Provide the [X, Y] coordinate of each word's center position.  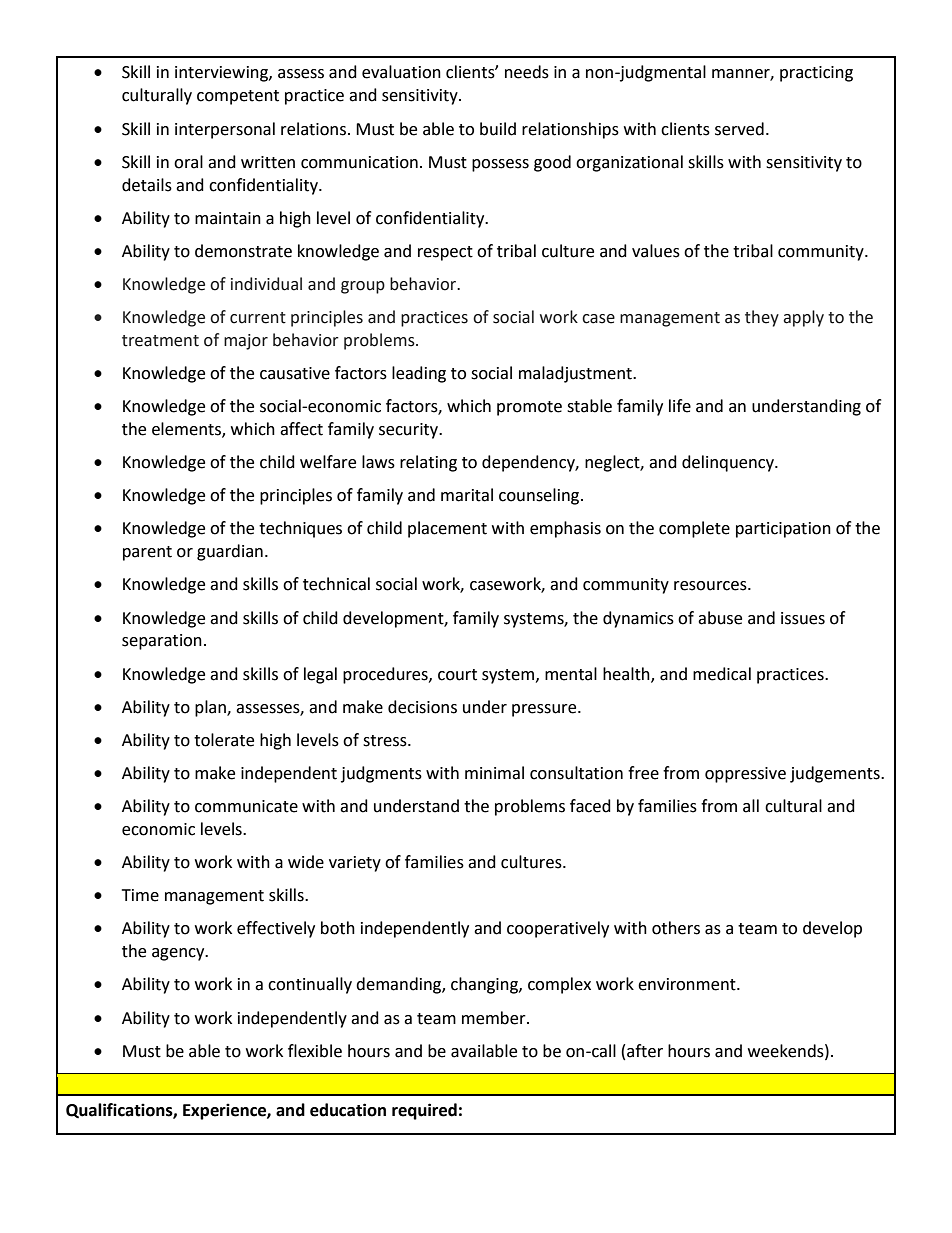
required [424, 1111]
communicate [246, 806]
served [739, 129]
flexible [315, 1051]
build [498, 129]
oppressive [745, 775]
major [246, 342]
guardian [230, 552]
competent [238, 97]
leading [419, 374]
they [762, 318]
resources [711, 586]
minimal [494, 773]
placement [447, 529]
